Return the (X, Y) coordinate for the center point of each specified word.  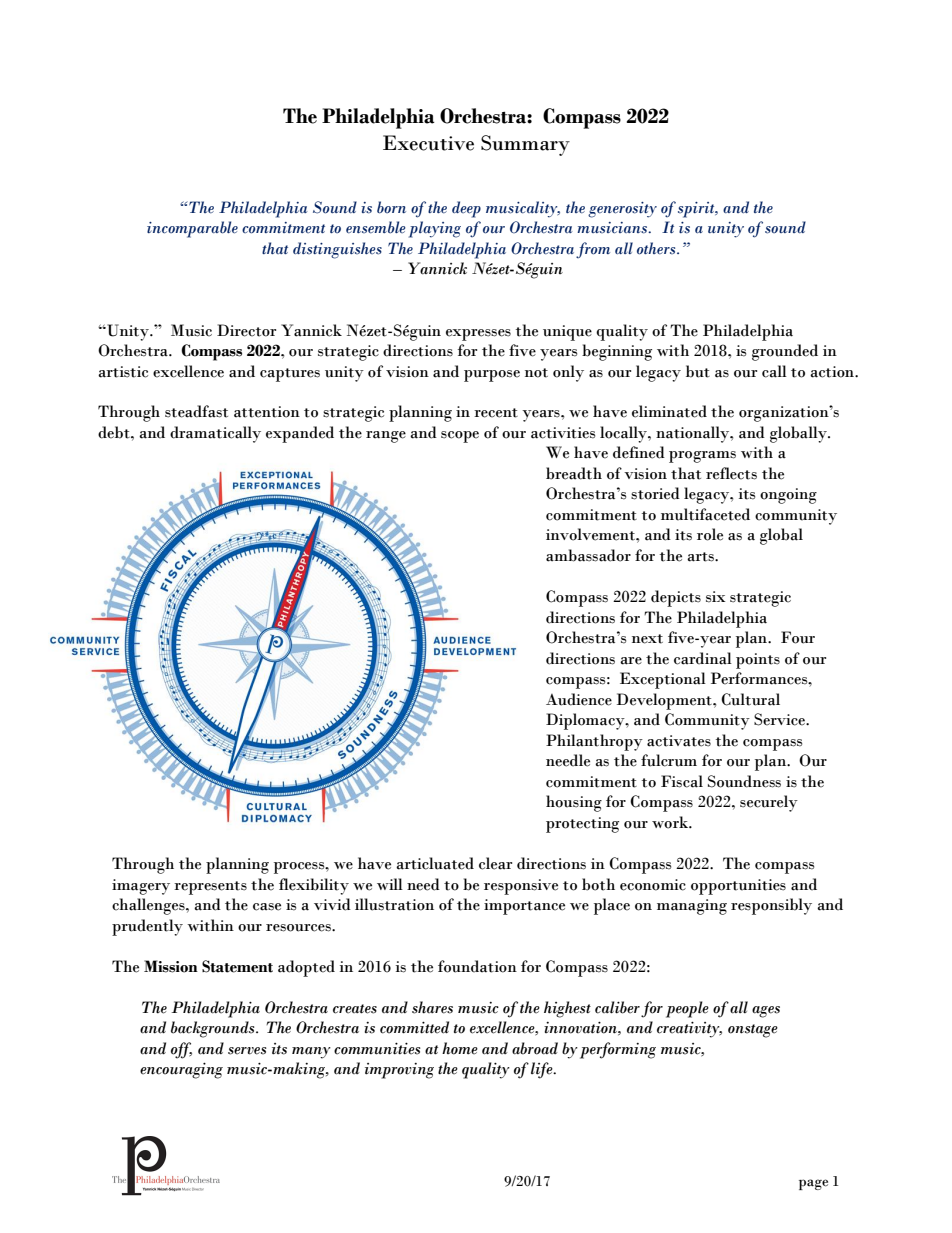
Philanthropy (594, 742)
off (181, 1050)
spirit (697, 210)
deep (466, 209)
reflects (731, 473)
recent (496, 413)
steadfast (196, 411)
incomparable (192, 229)
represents (210, 888)
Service (780, 719)
